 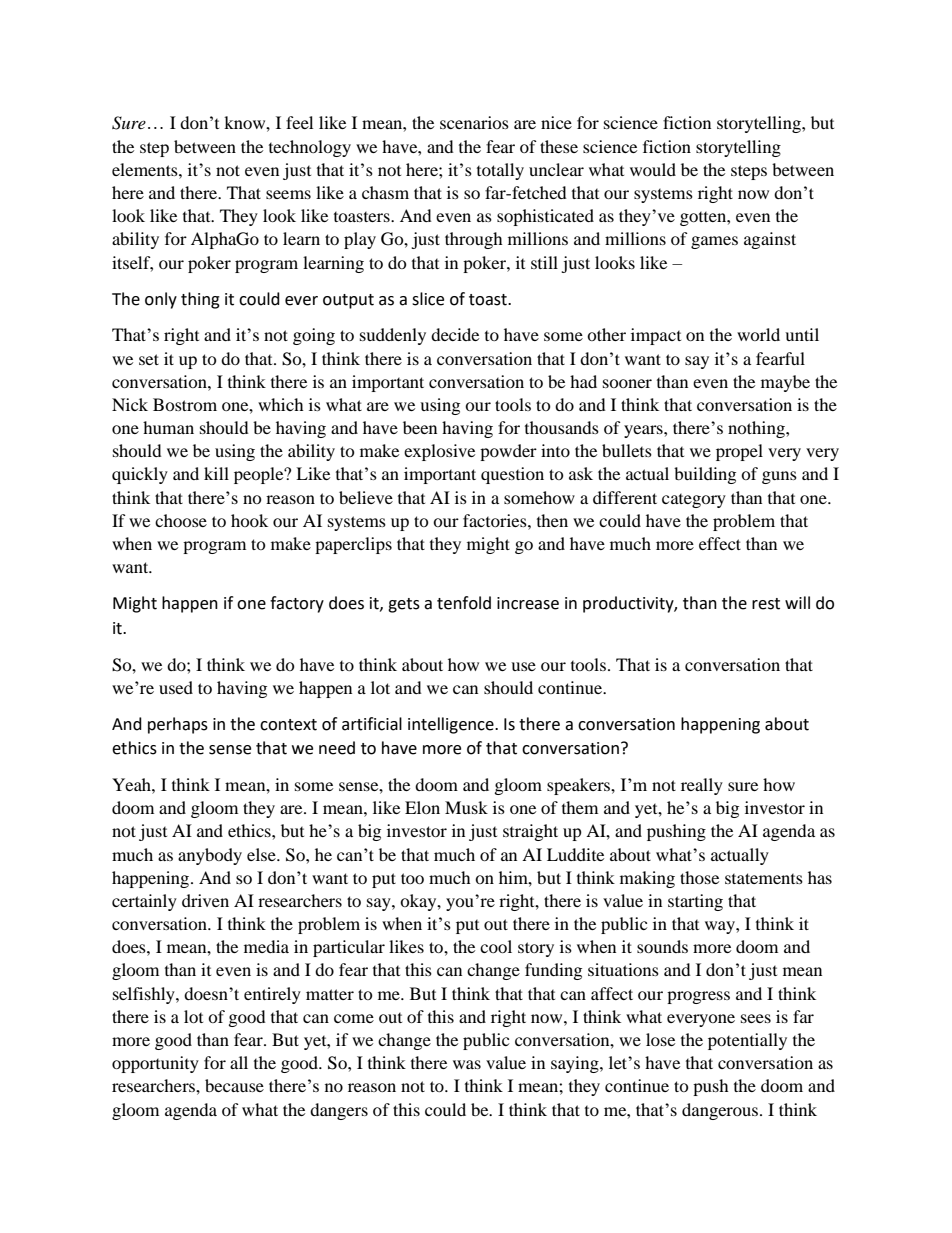 What do you see at coordinates (216, 473) in the screenshot?
I see `kill` at bounding box center [216, 473].
